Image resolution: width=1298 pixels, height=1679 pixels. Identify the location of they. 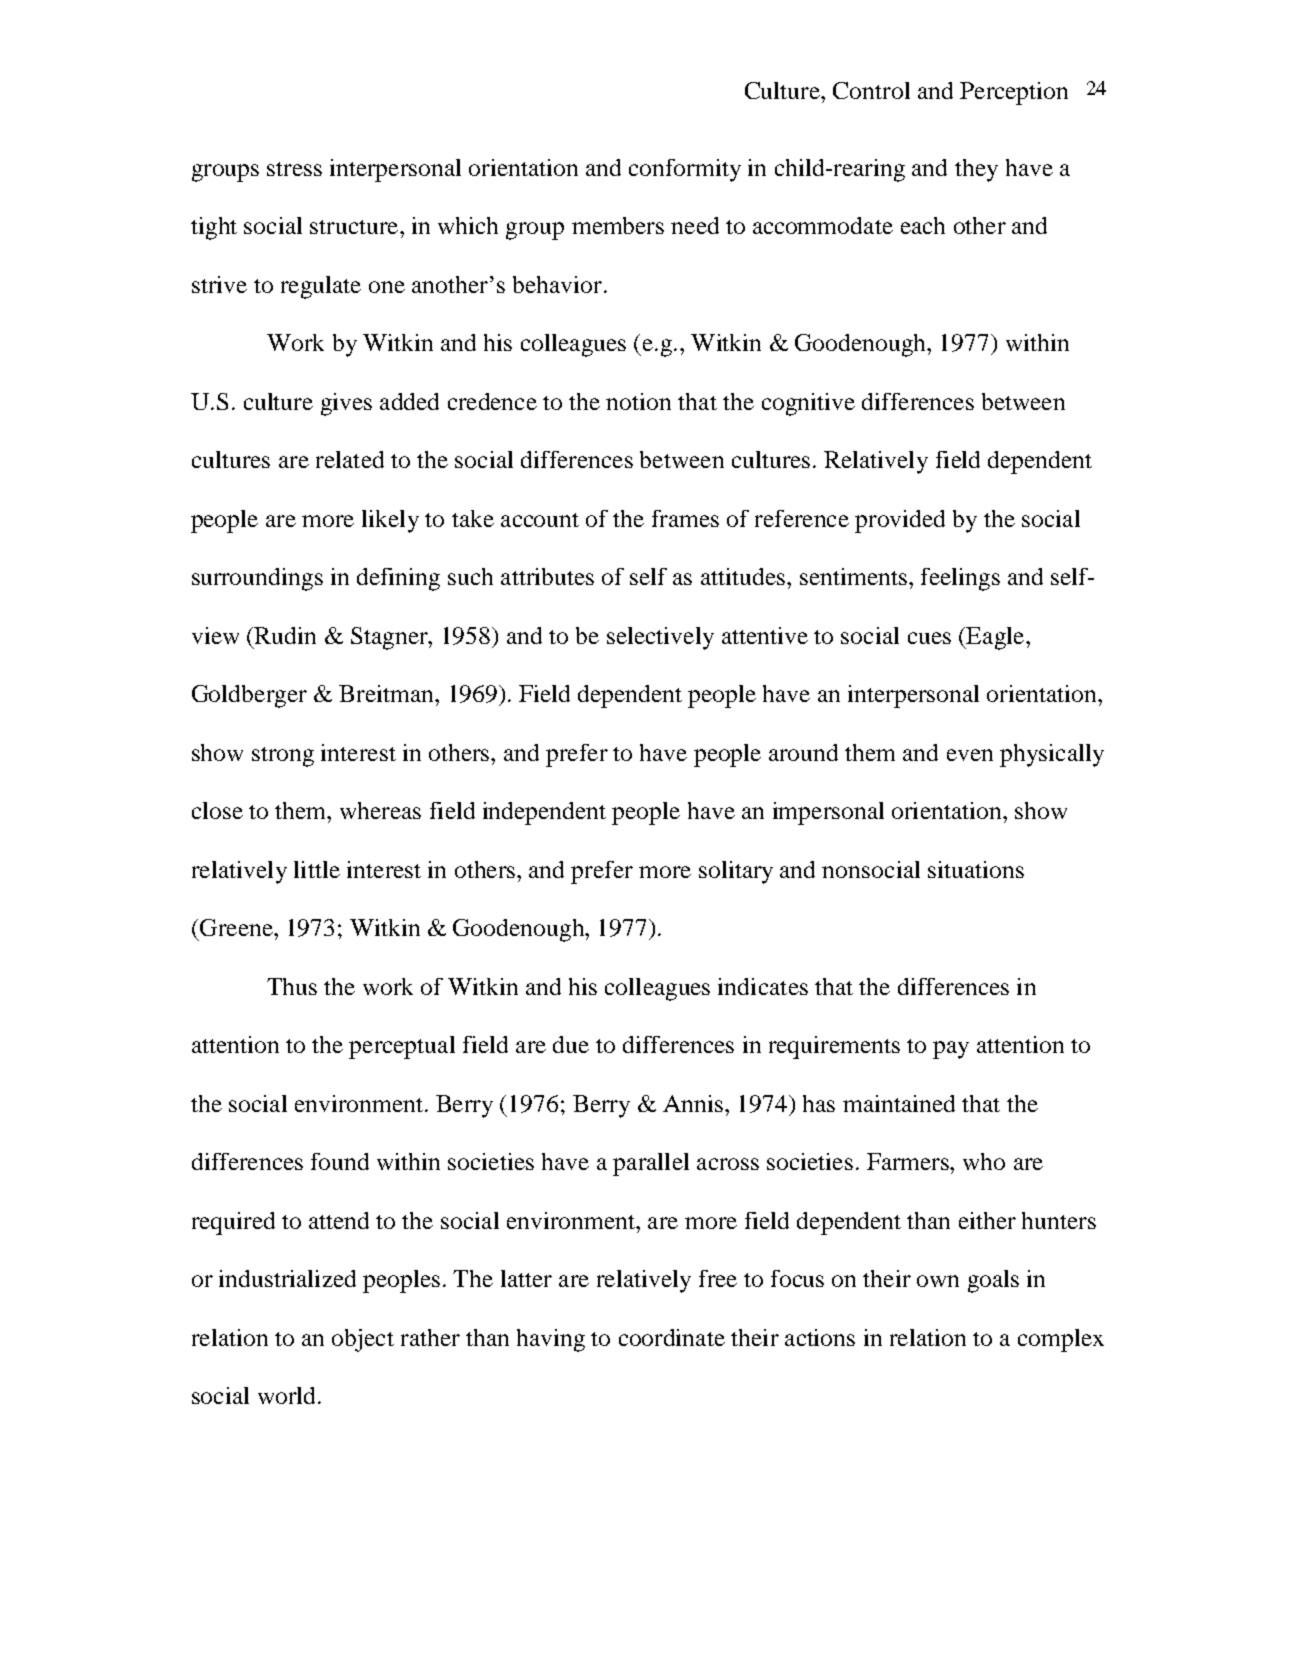
(976, 170).
